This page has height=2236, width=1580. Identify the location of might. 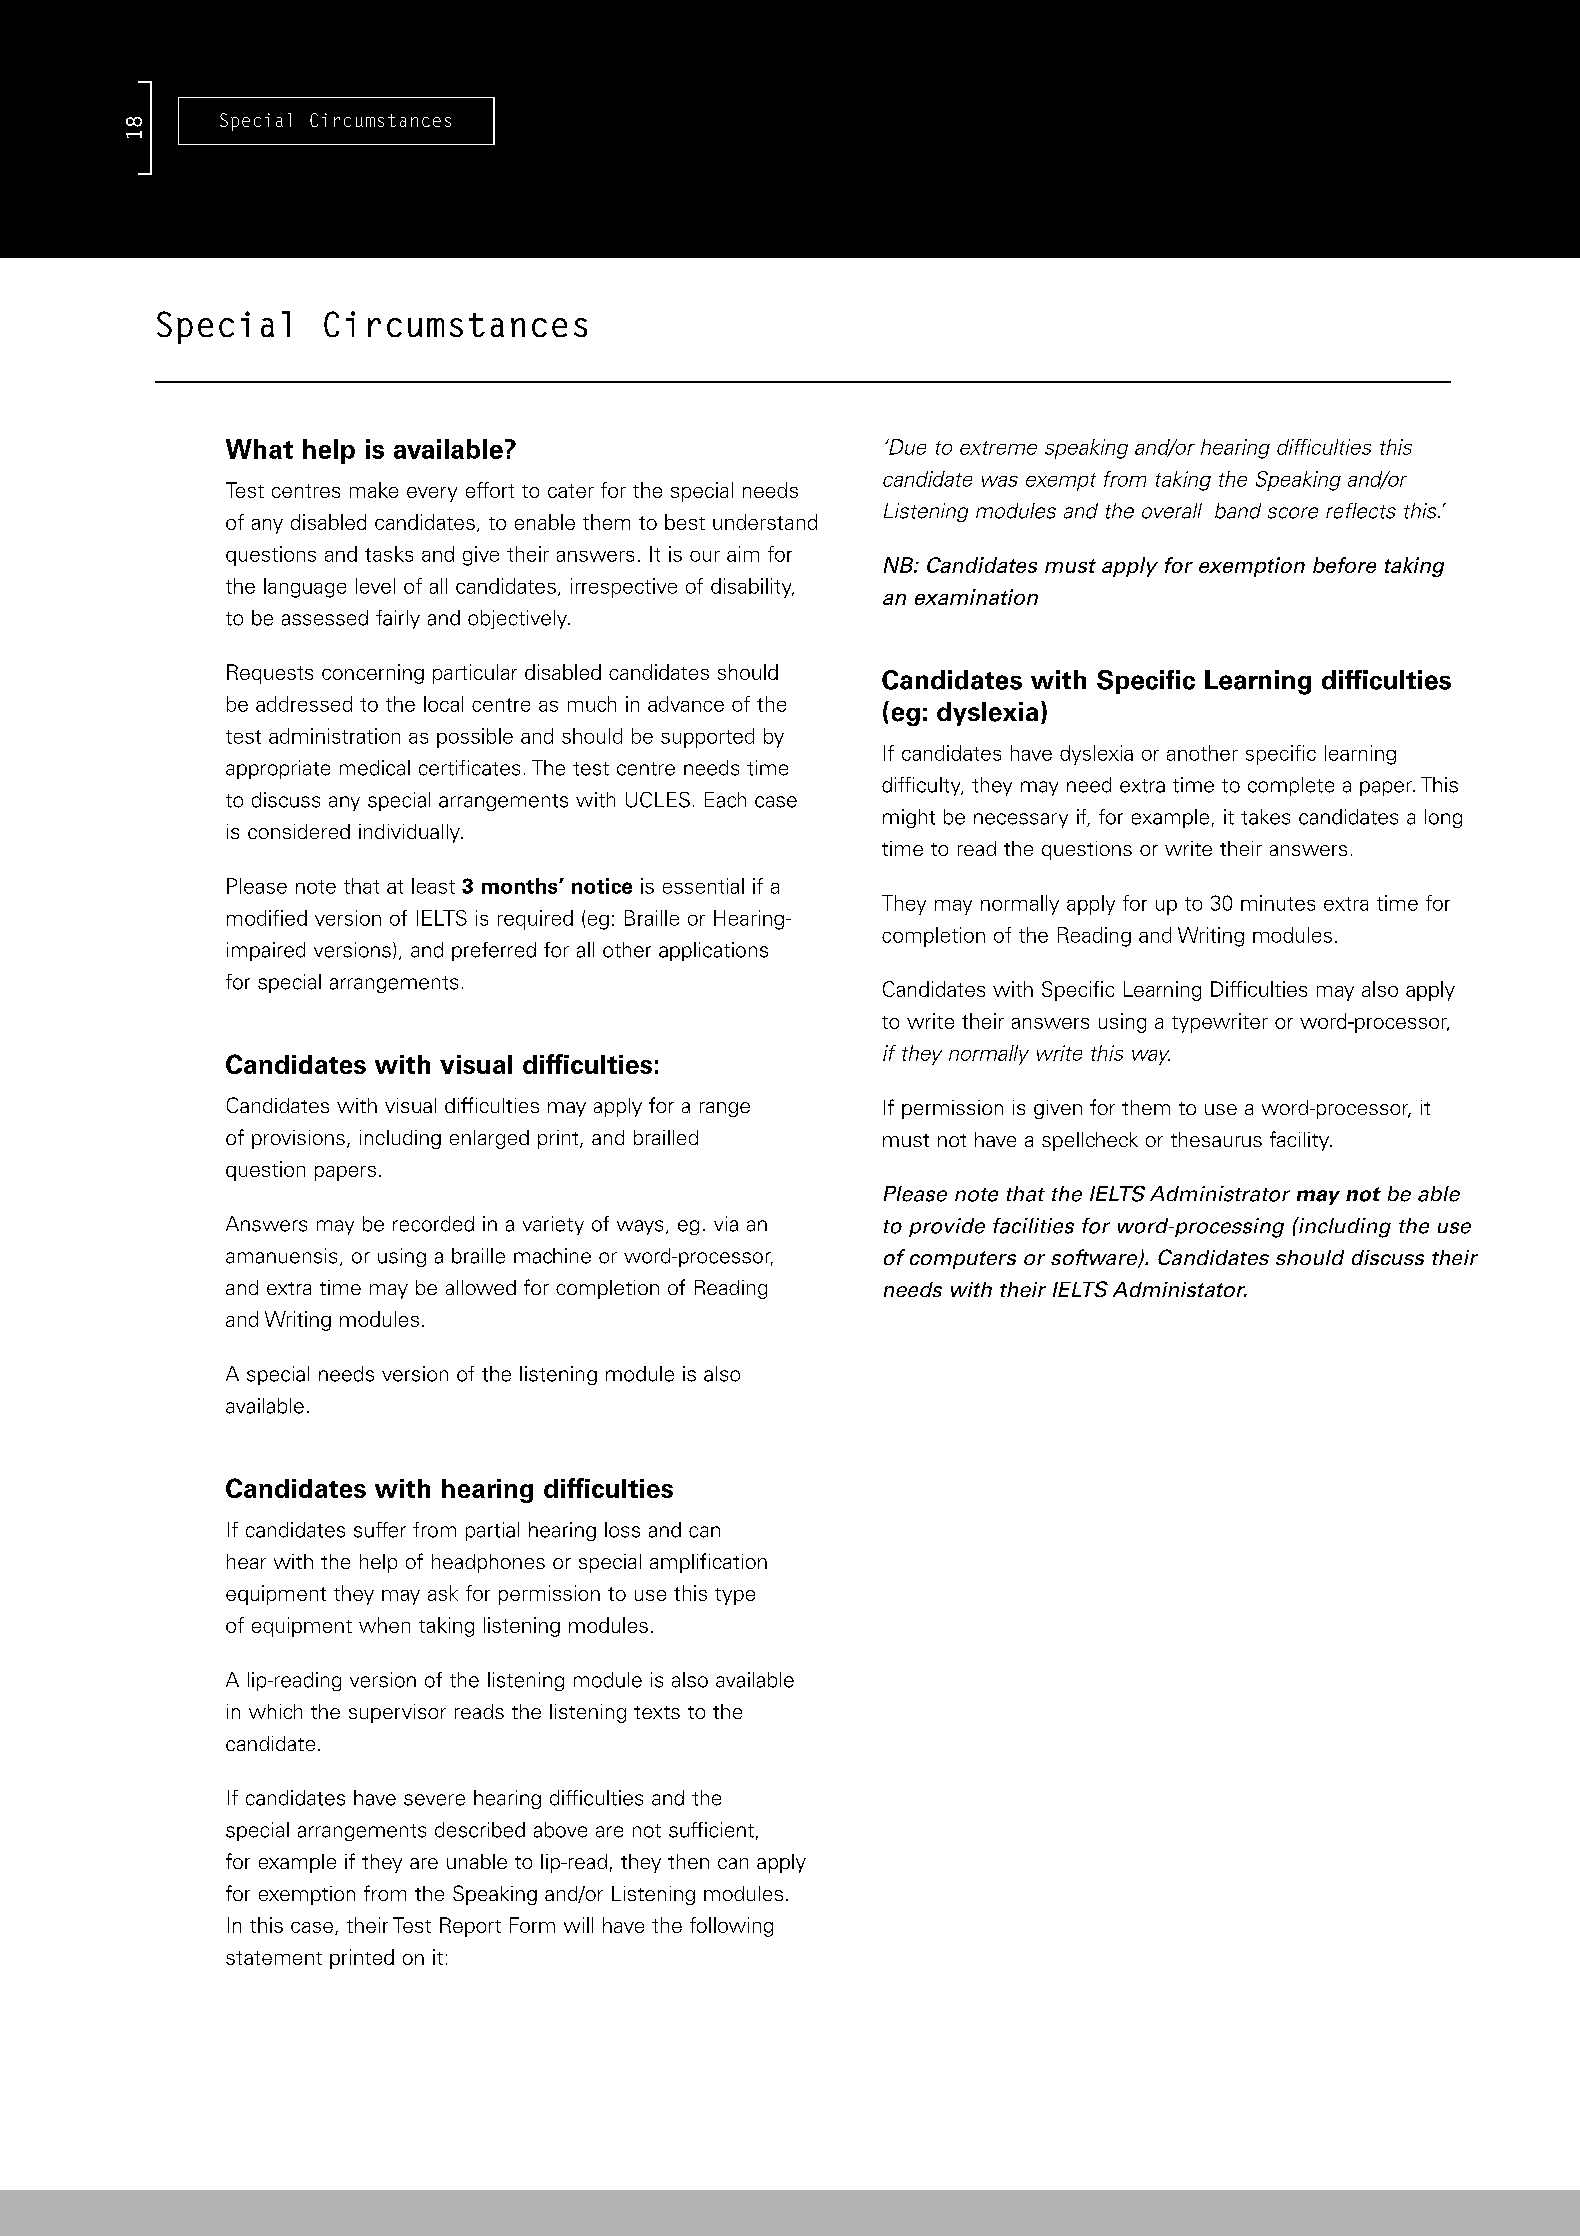
(909, 818).
